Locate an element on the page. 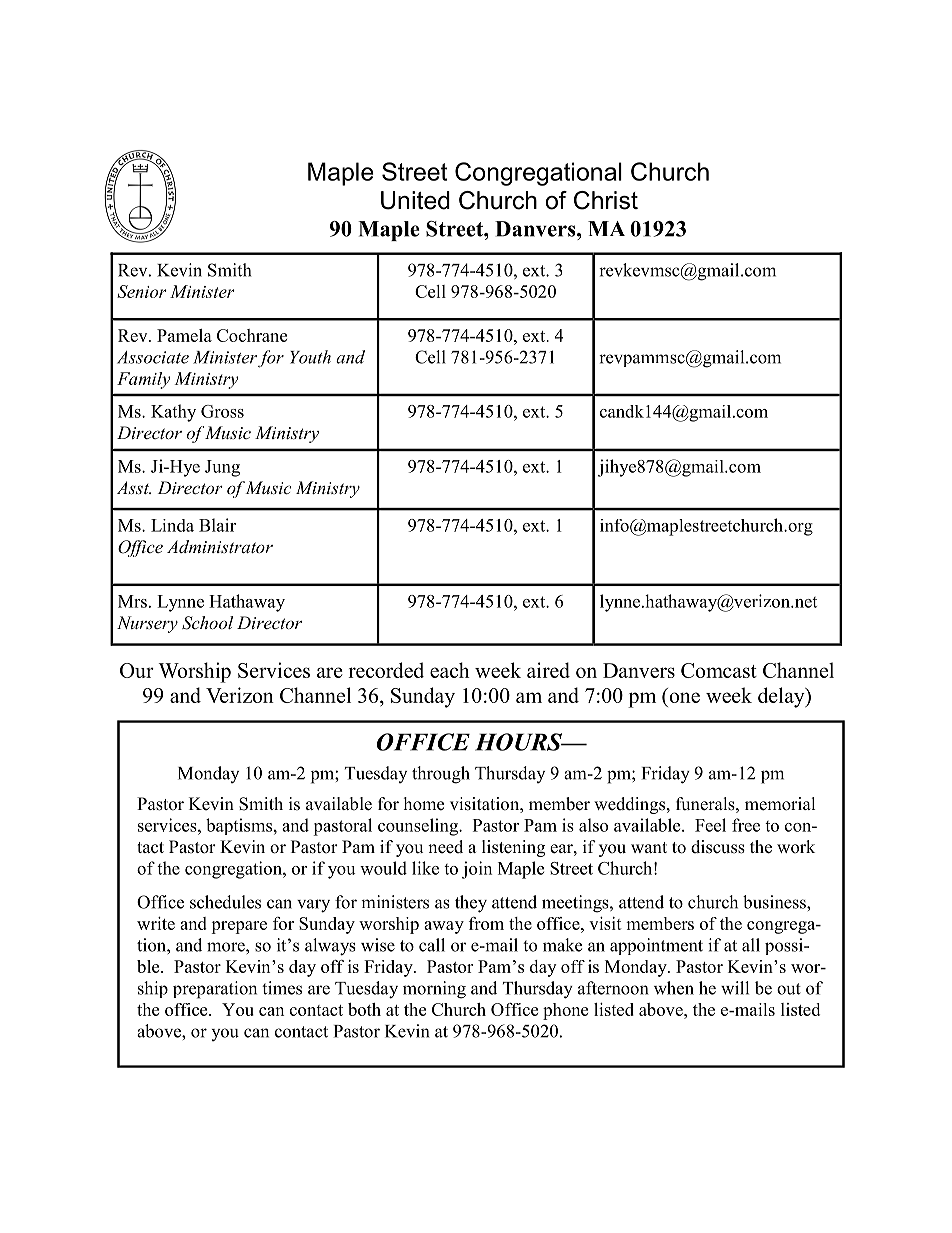 The image size is (952, 1233). Feel is located at coordinates (710, 825).
